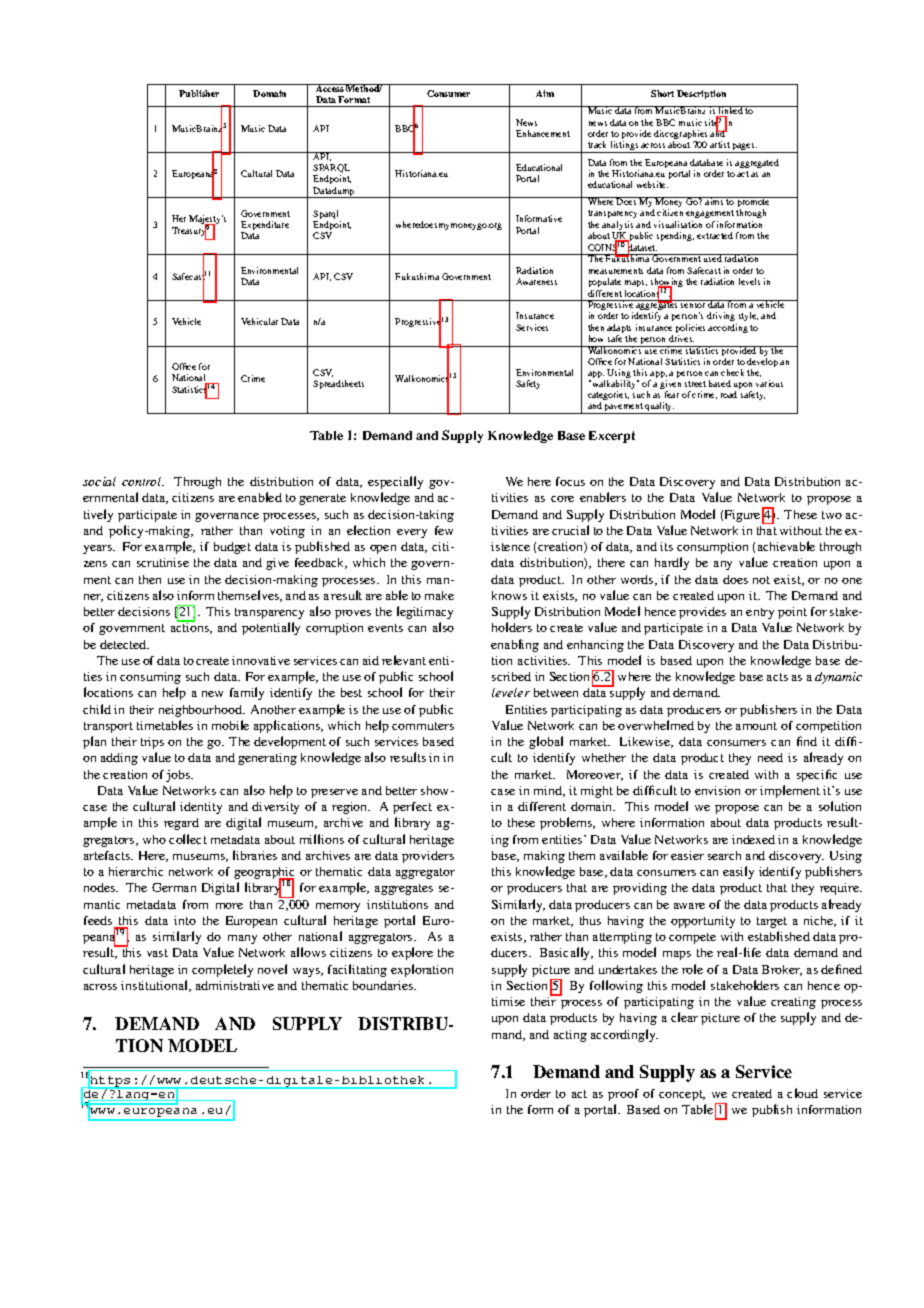  What do you see at coordinates (235, 985) in the screenshot?
I see `administrative` at bounding box center [235, 985].
